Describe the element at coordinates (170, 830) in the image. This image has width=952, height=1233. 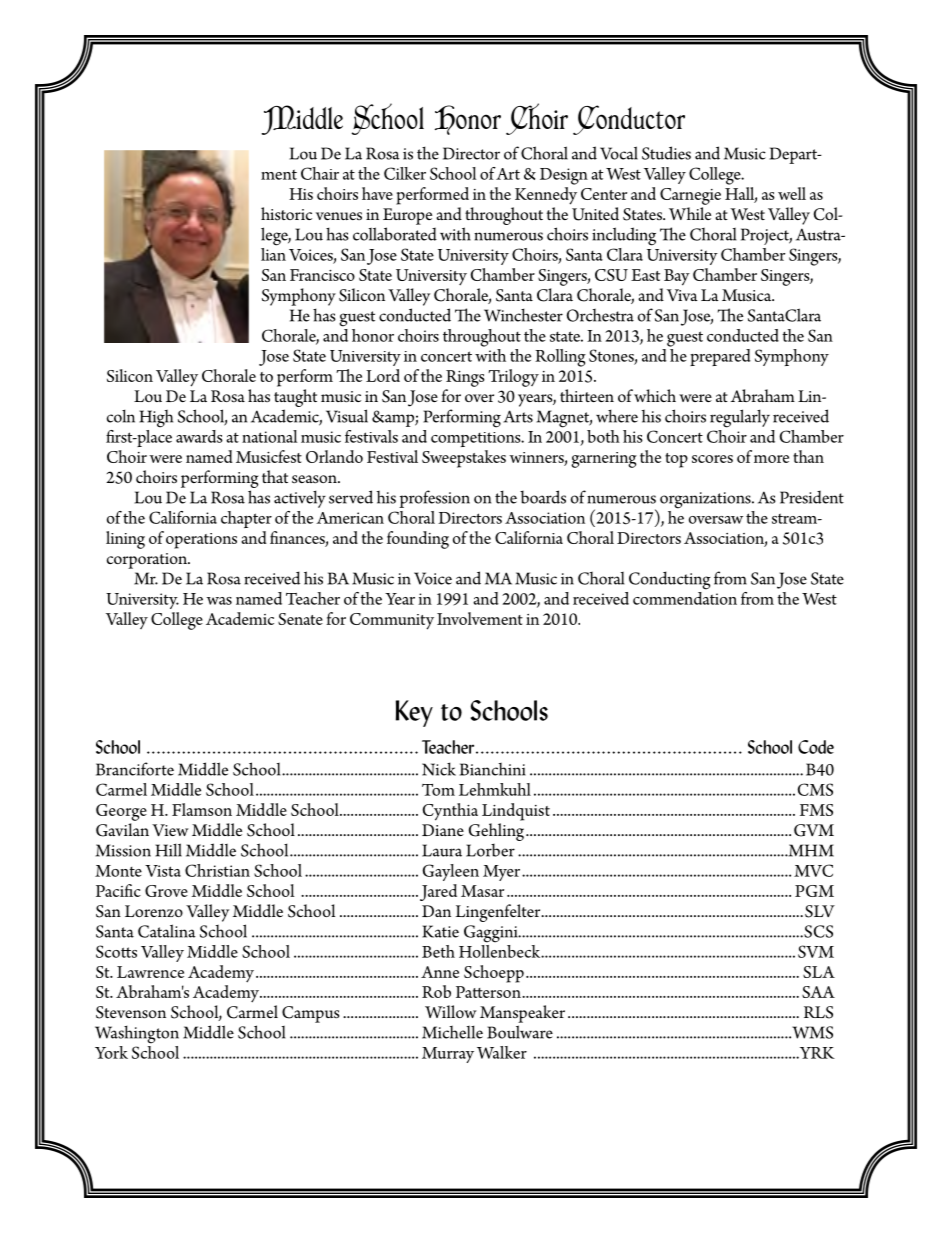
I see `View` at that location.
